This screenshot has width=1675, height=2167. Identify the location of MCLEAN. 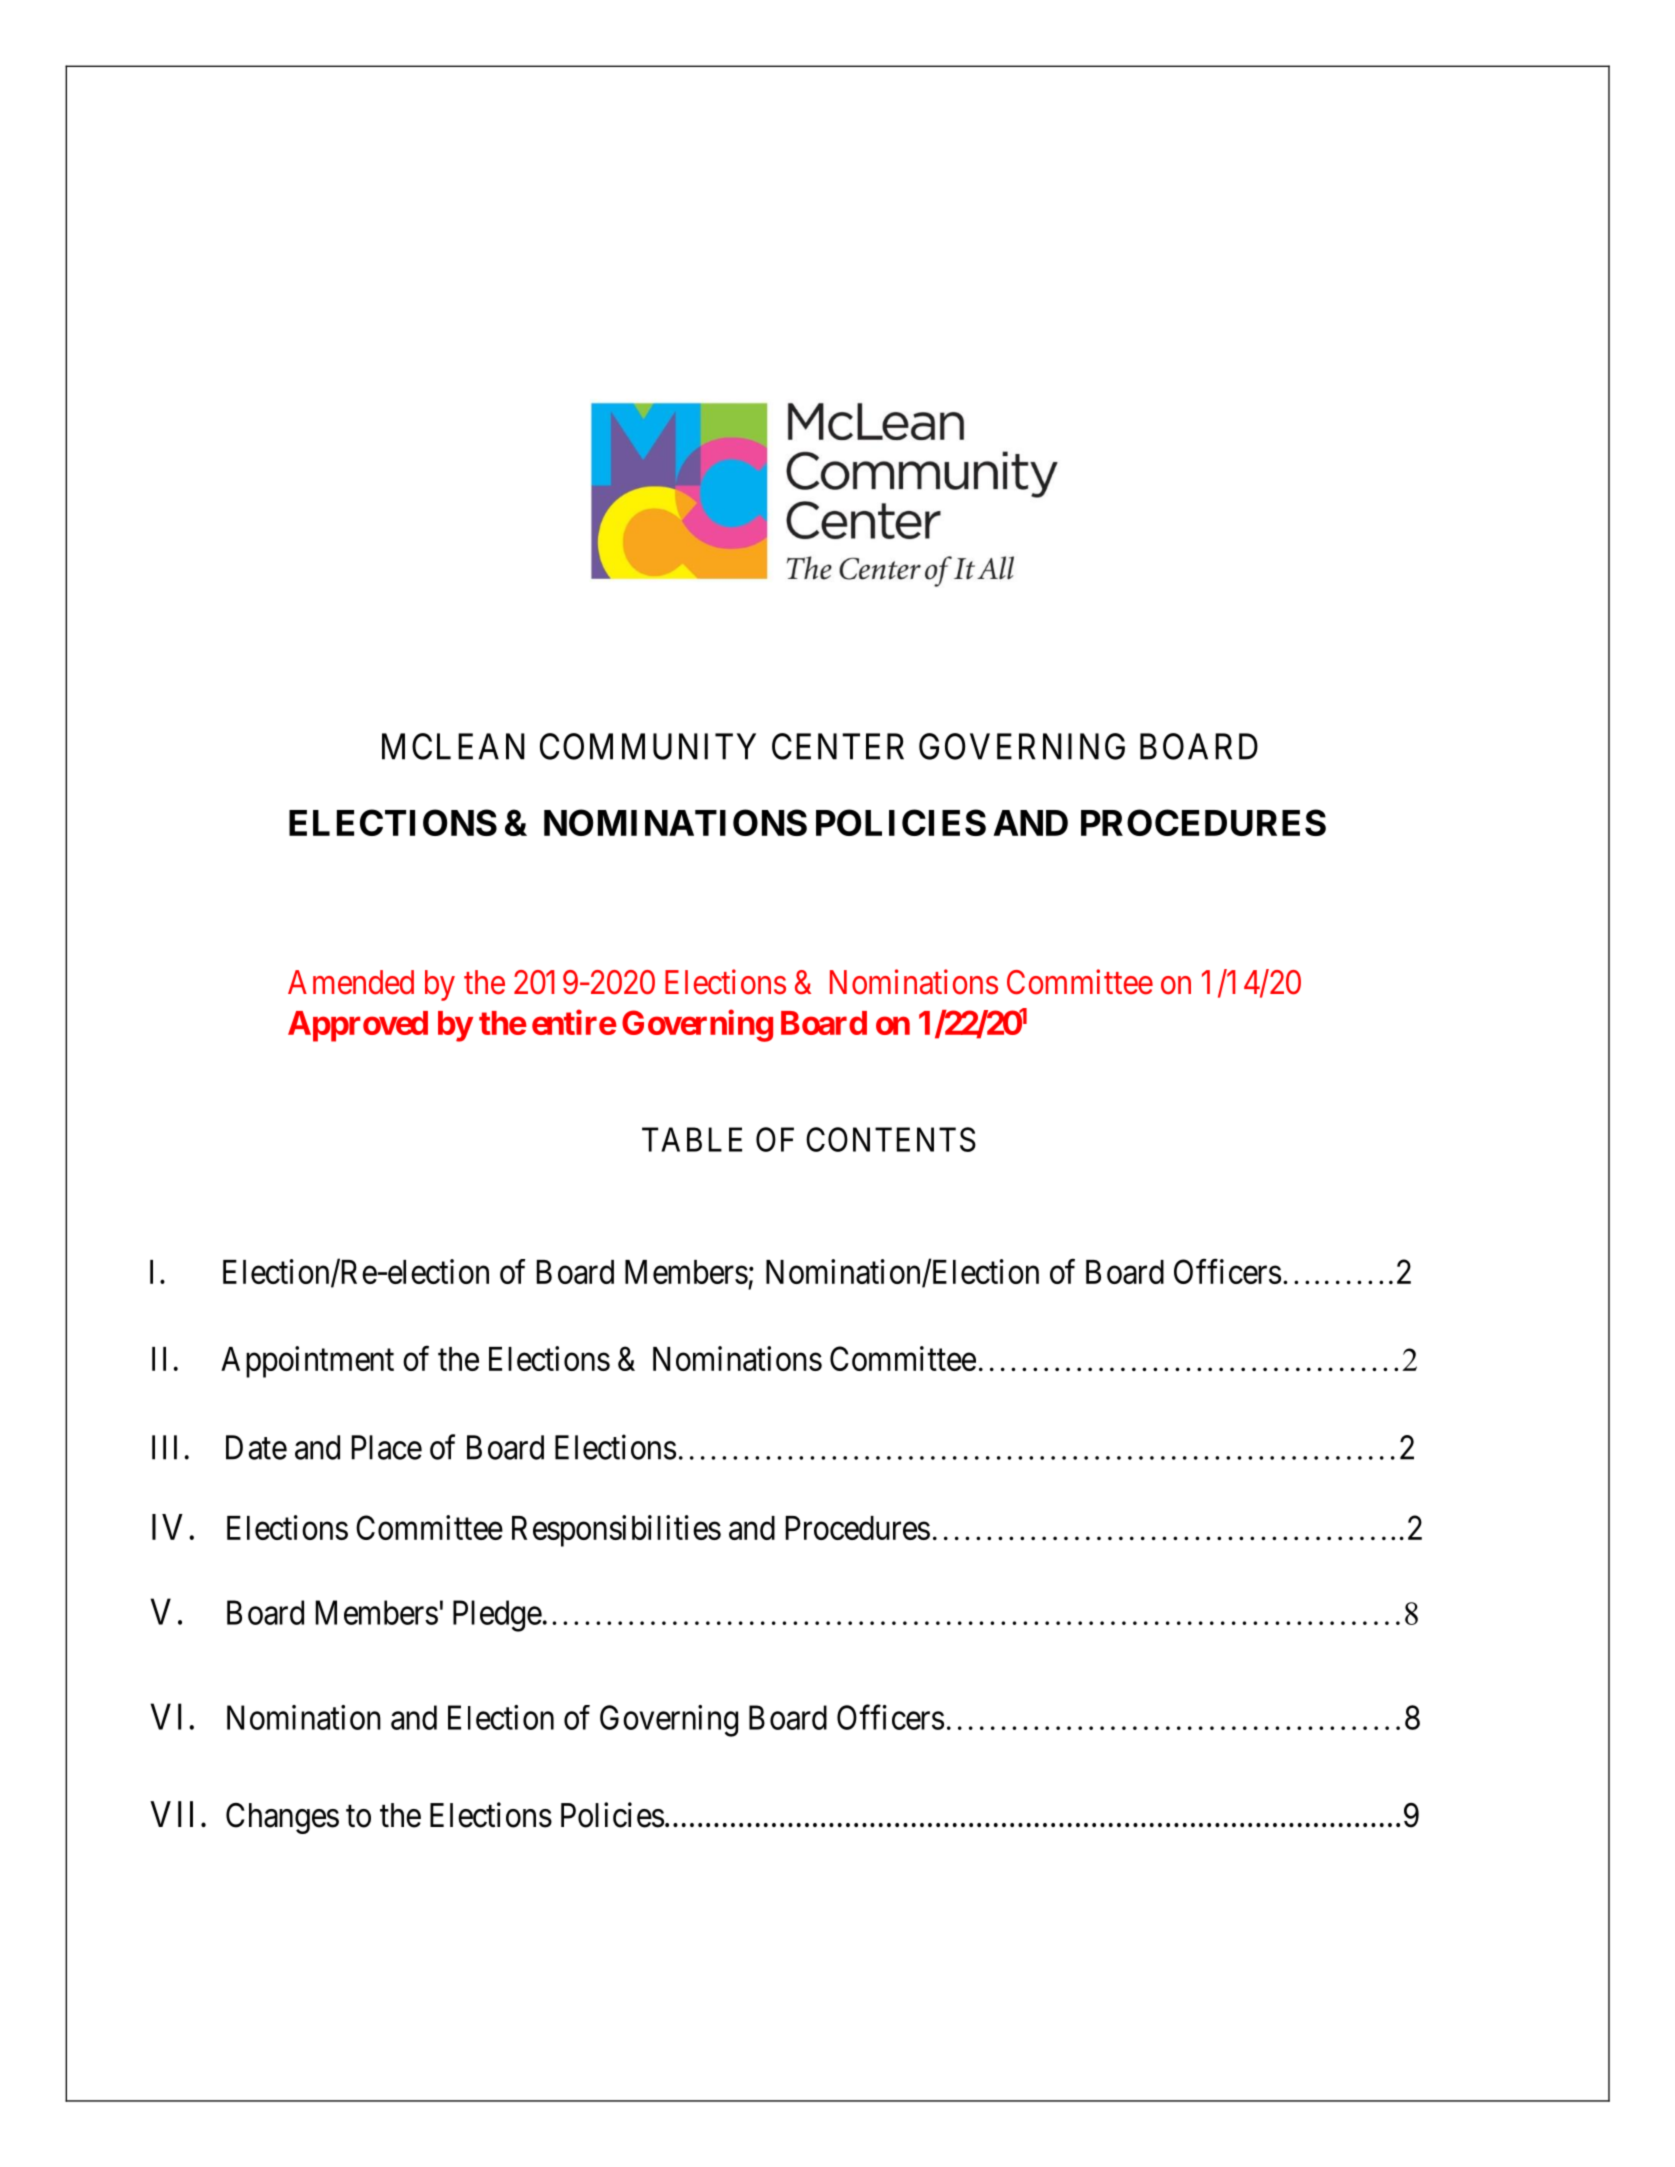
(453, 746).
